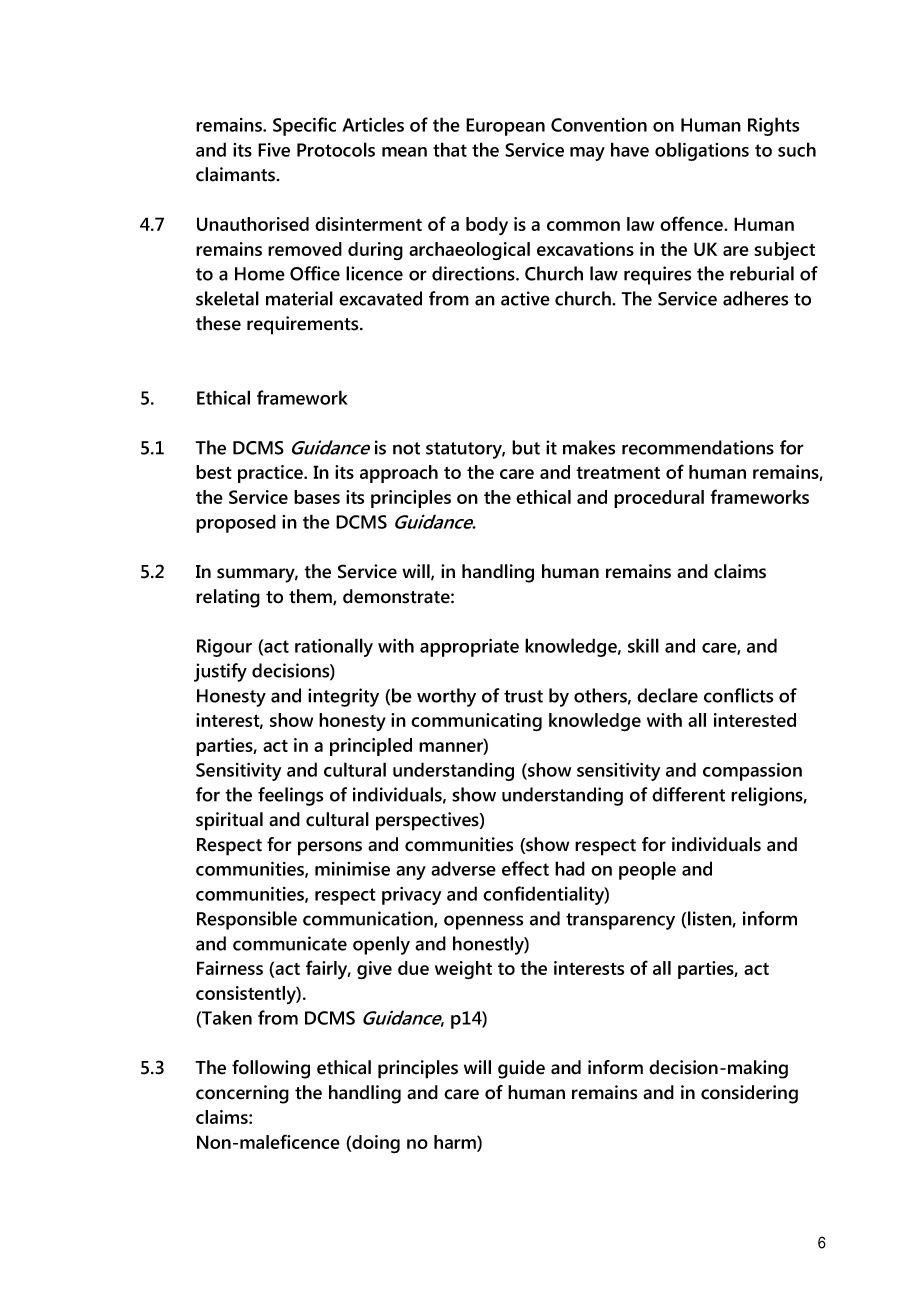 This image has height=1308, width=924. What do you see at coordinates (242, 1094) in the image?
I see `concerning` at bounding box center [242, 1094].
